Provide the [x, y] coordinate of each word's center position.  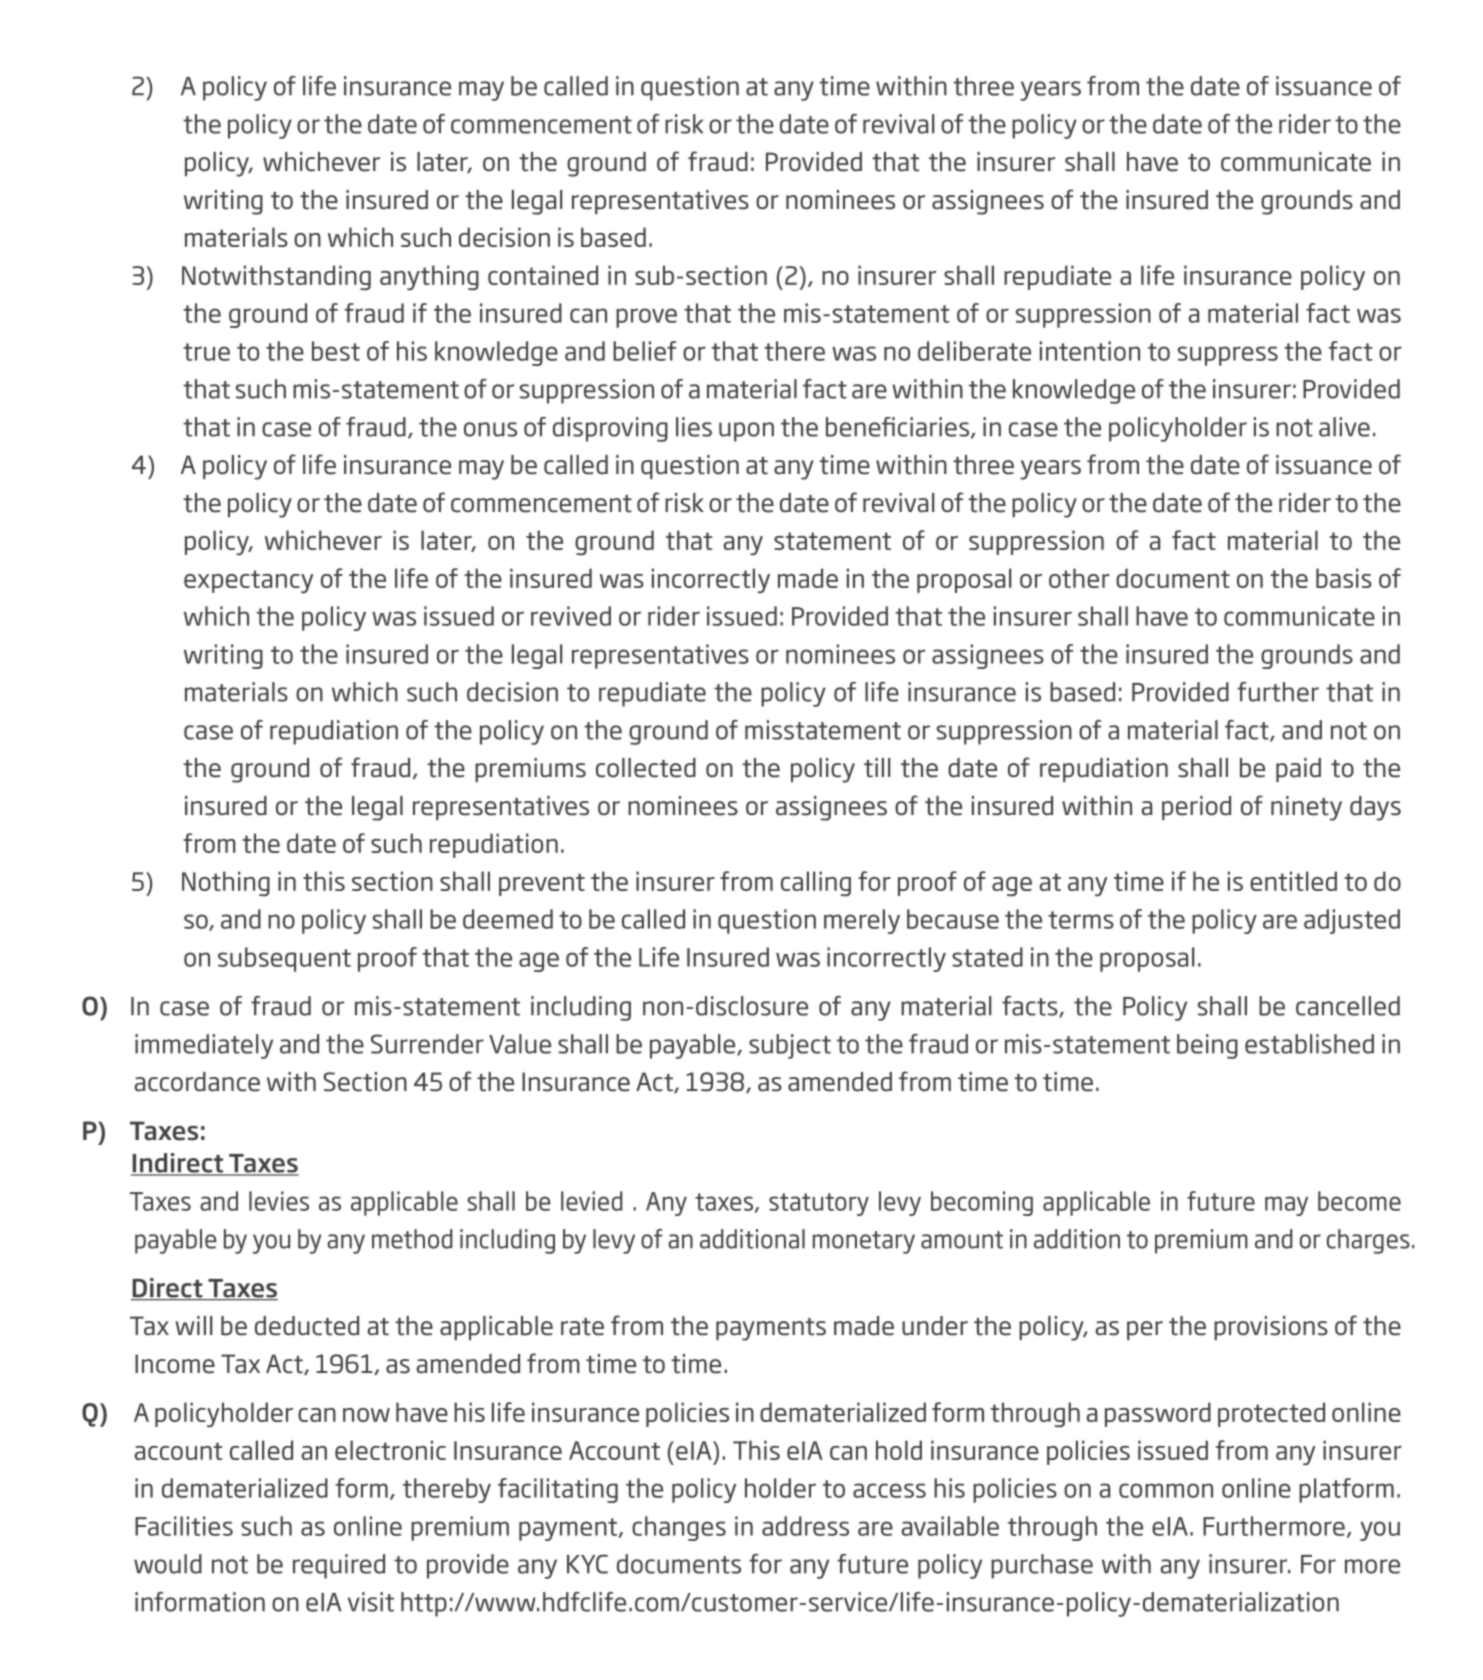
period [1196, 808]
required [339, 1566]
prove [646, 318]
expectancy [249, 581]
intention [1090, 351]
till [877, 768]
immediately [204, 1046]
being [1207, 1046]
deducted [307, 1326]
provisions [1271, 1328]
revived [571, 616]
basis [1344, 578]
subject [790, 1046]
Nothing [226, 883]
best [336, 351]
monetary [864, 1242]
